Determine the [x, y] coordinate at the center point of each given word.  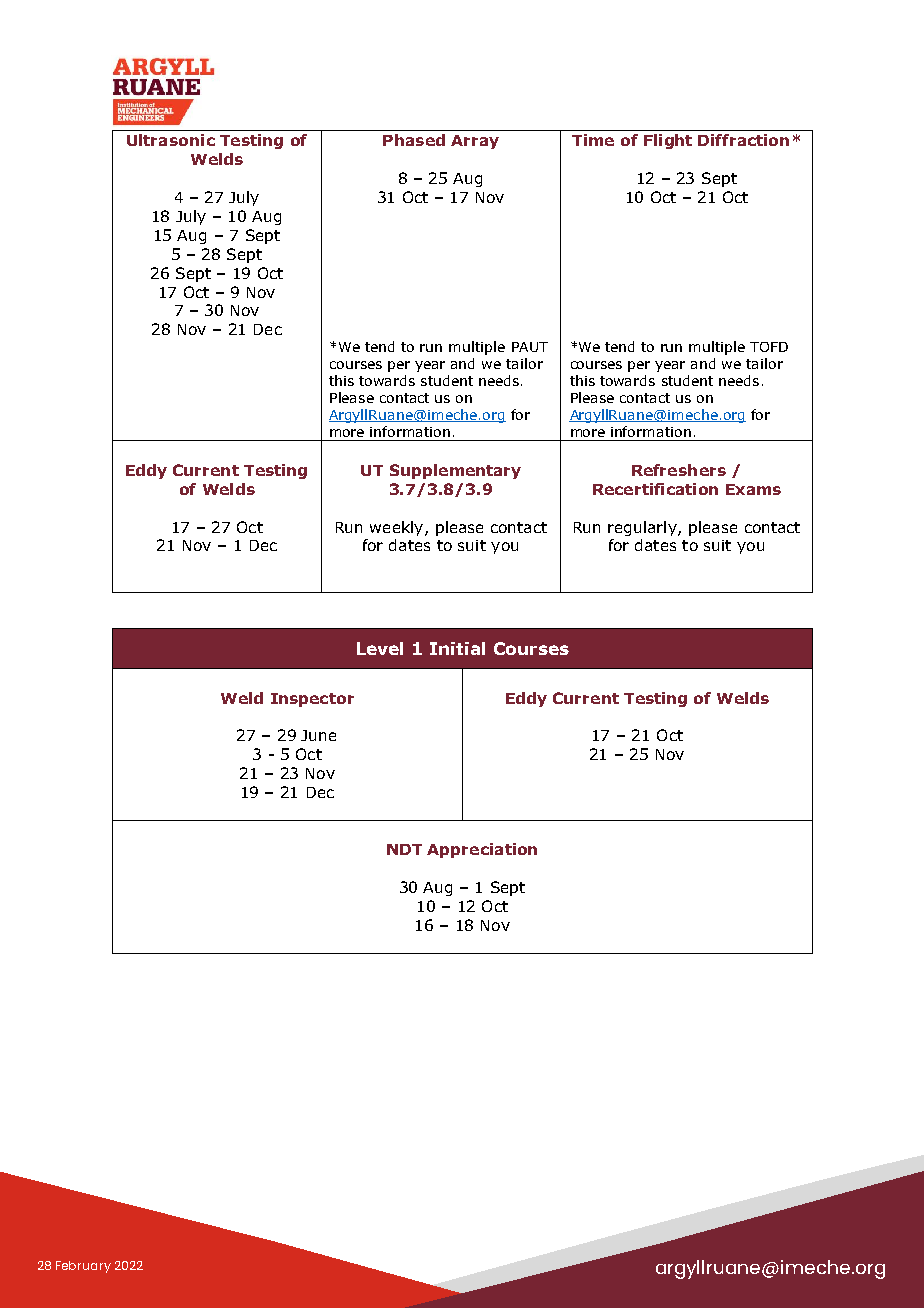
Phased [414, 140]
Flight [668, 141]
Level [380, 648]
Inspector [312, 700]
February [83, 1267]
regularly [643, 528]
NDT [404, 849]
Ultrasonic [171, 140]
